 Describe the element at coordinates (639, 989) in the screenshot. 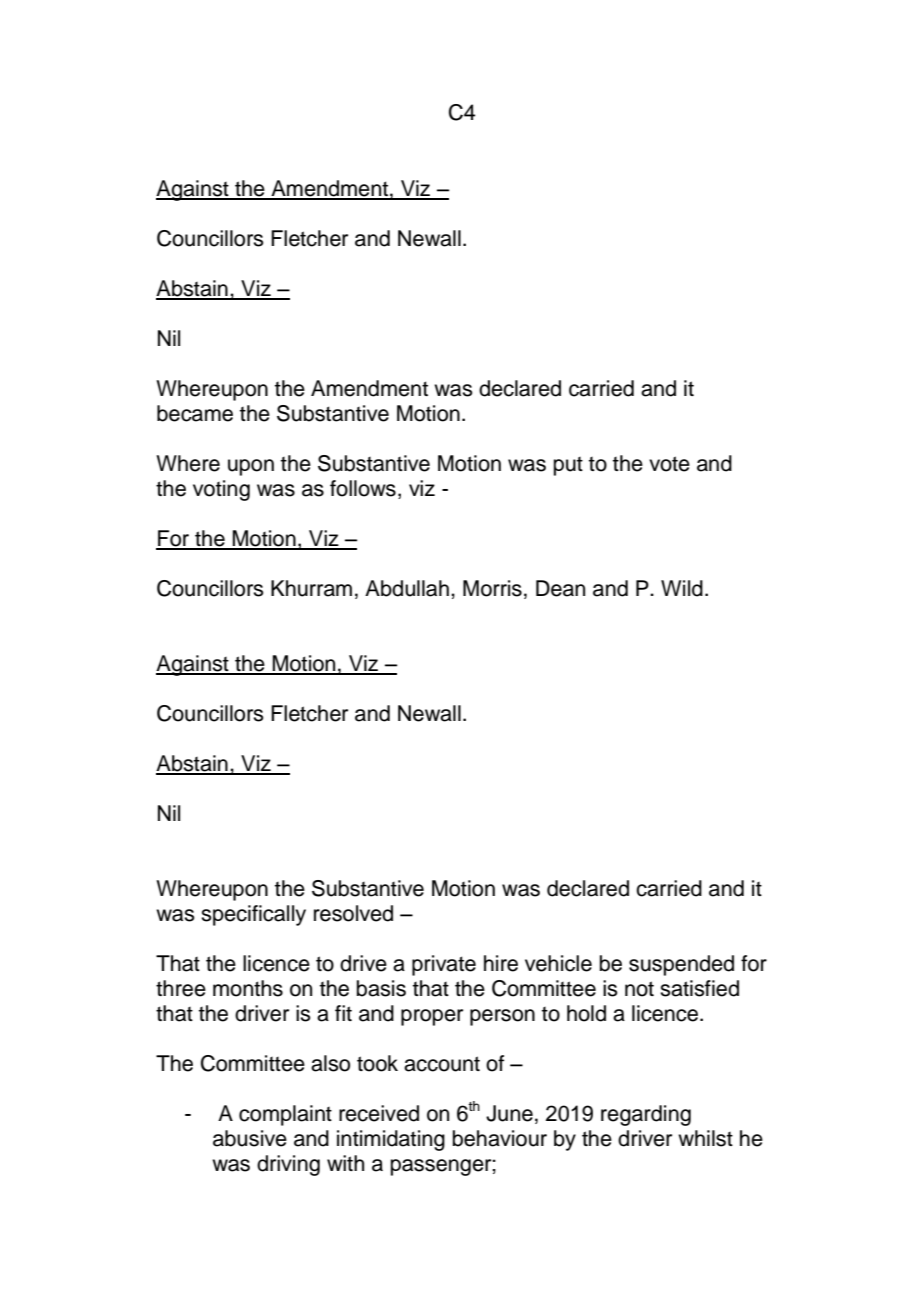

I see `not` at that location.
